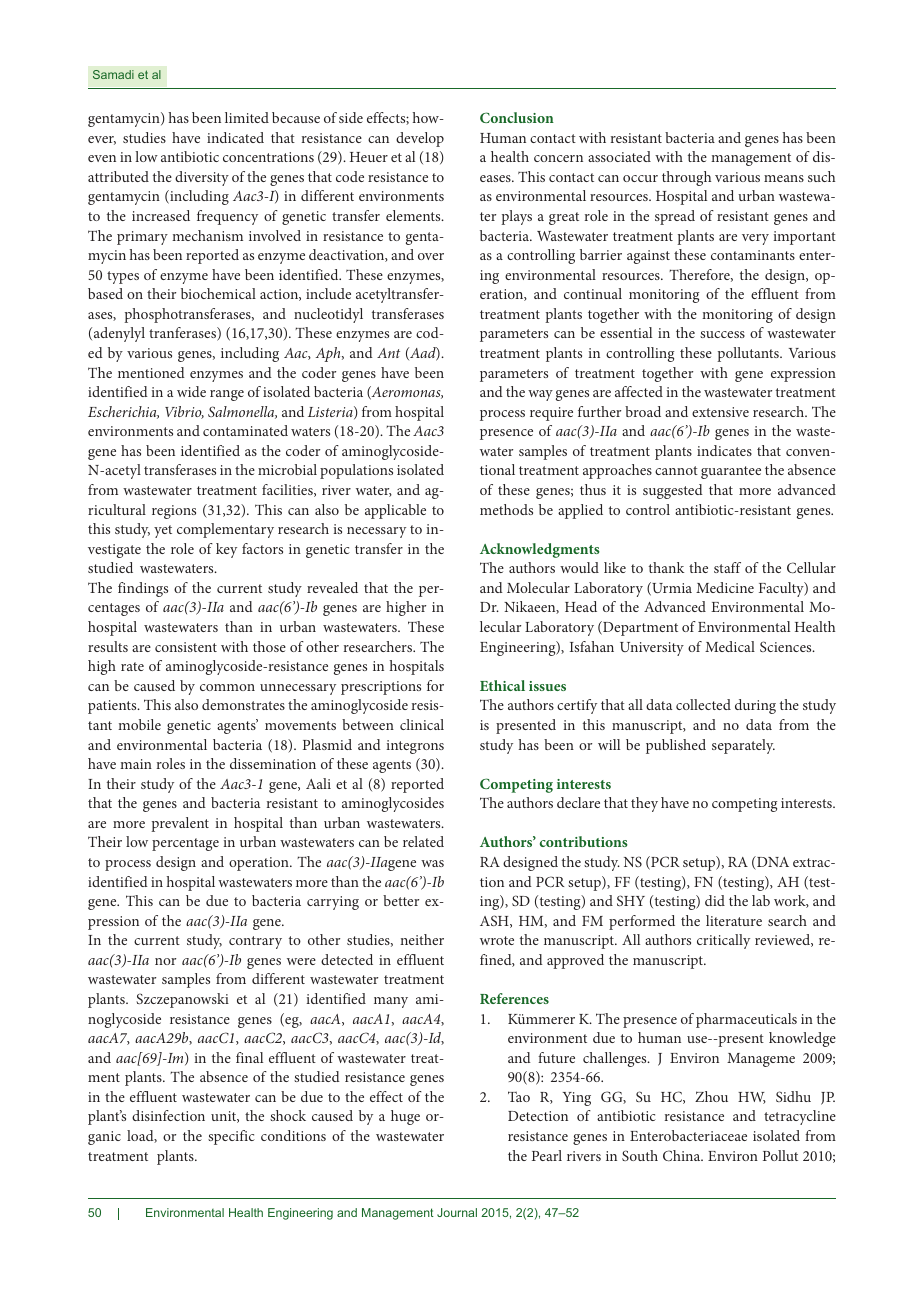 The height and width of the screenshot is (1308, 924). What do you see at coordinates (683, 1155) in the screenshot?
I see `China` at bounding box center [683, 1155].
